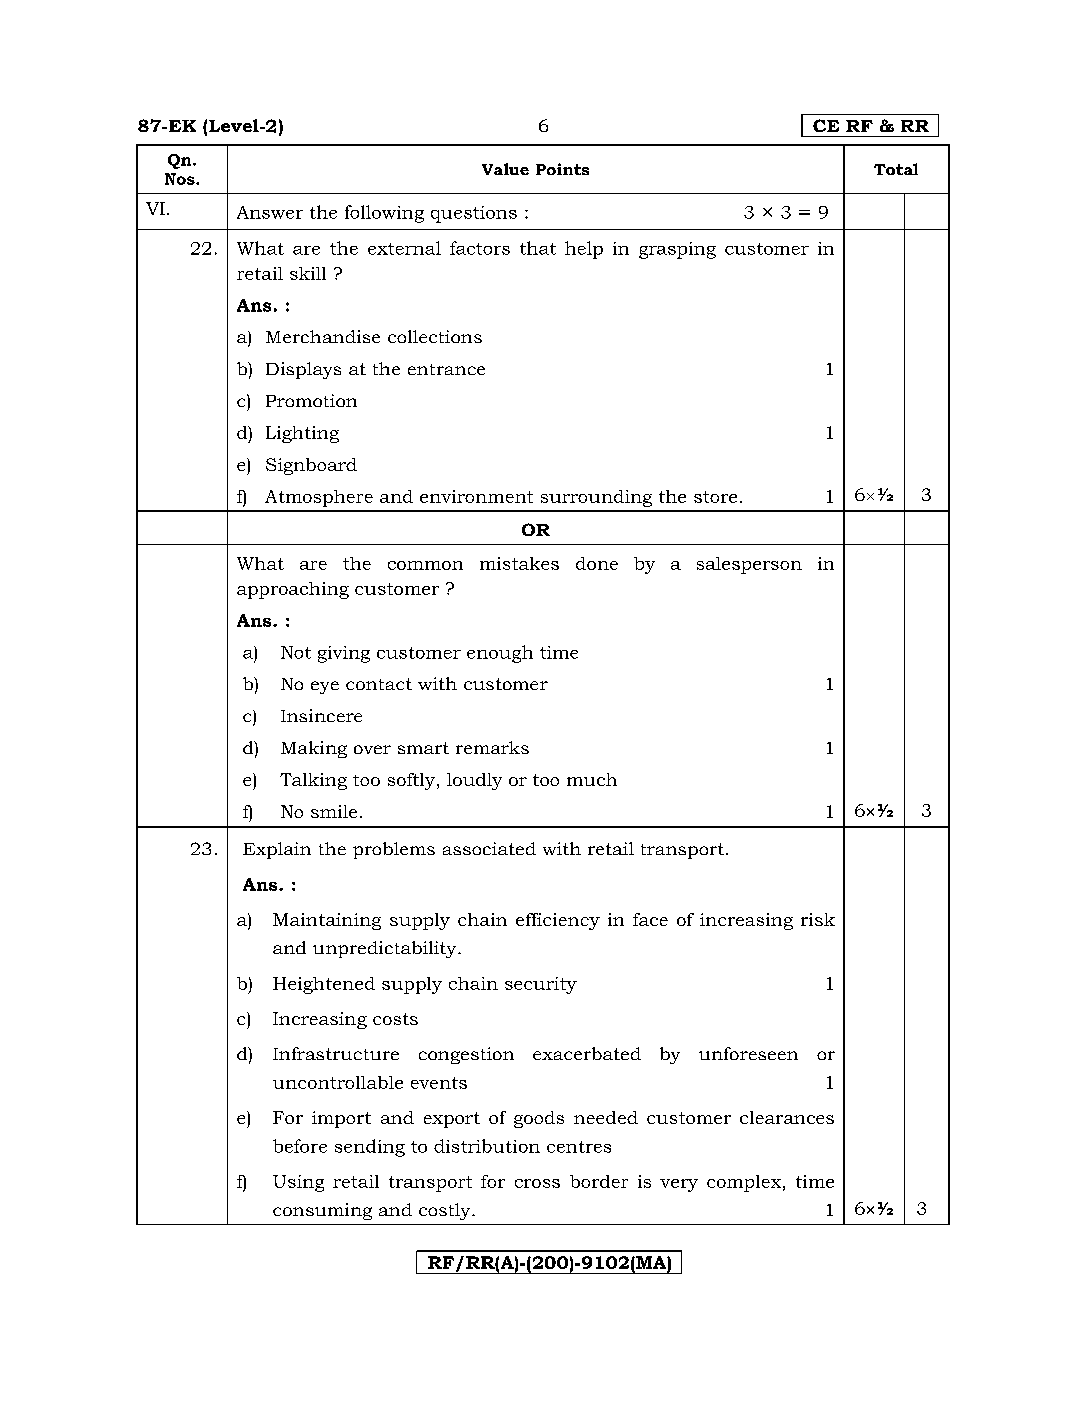 This image has width=1086, height=1405. What do you see at coordinates (896, 169) in the image?
I see `Total` at bounding box center [896, 169].
